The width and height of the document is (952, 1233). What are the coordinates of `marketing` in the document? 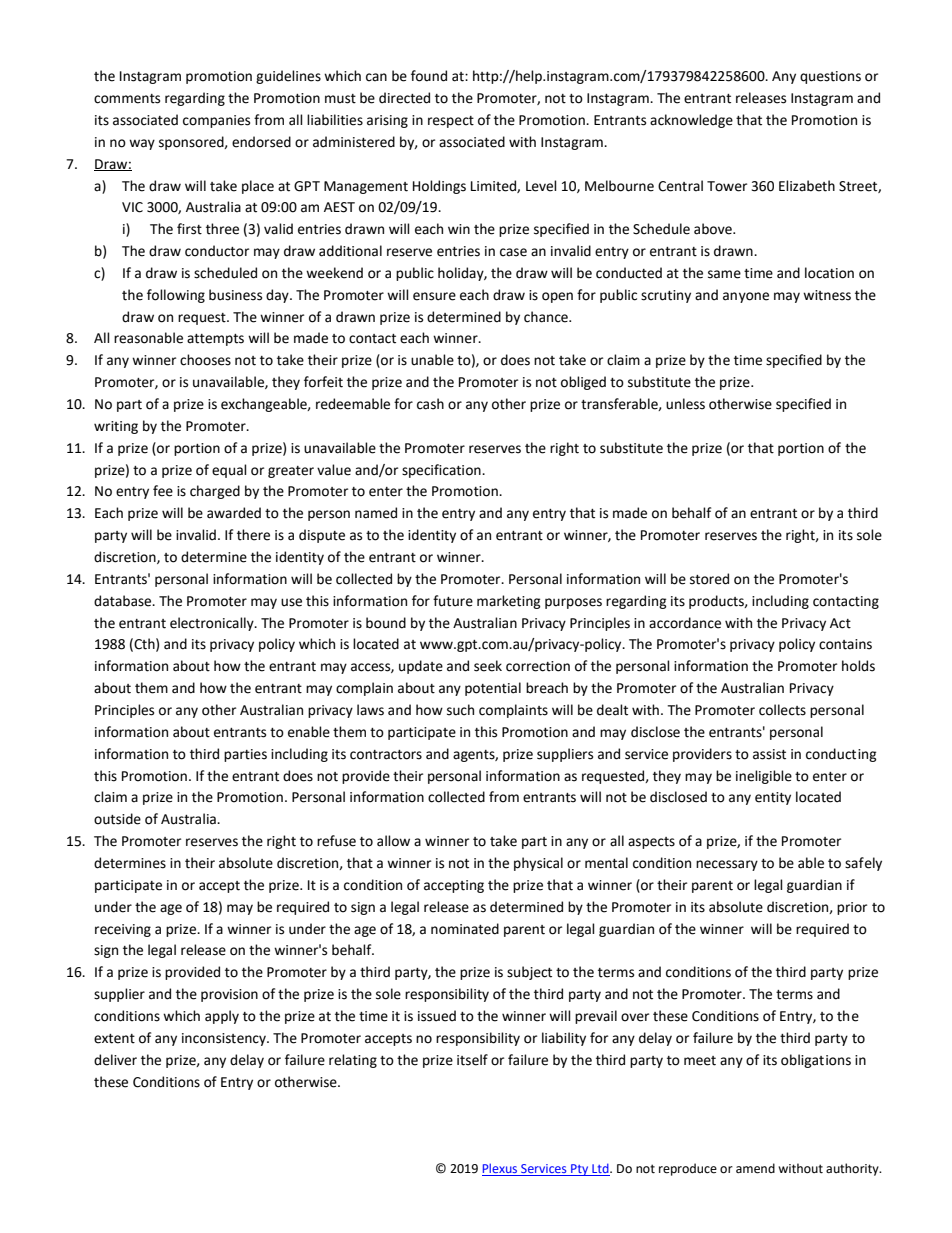 It's located at (509, 602).
